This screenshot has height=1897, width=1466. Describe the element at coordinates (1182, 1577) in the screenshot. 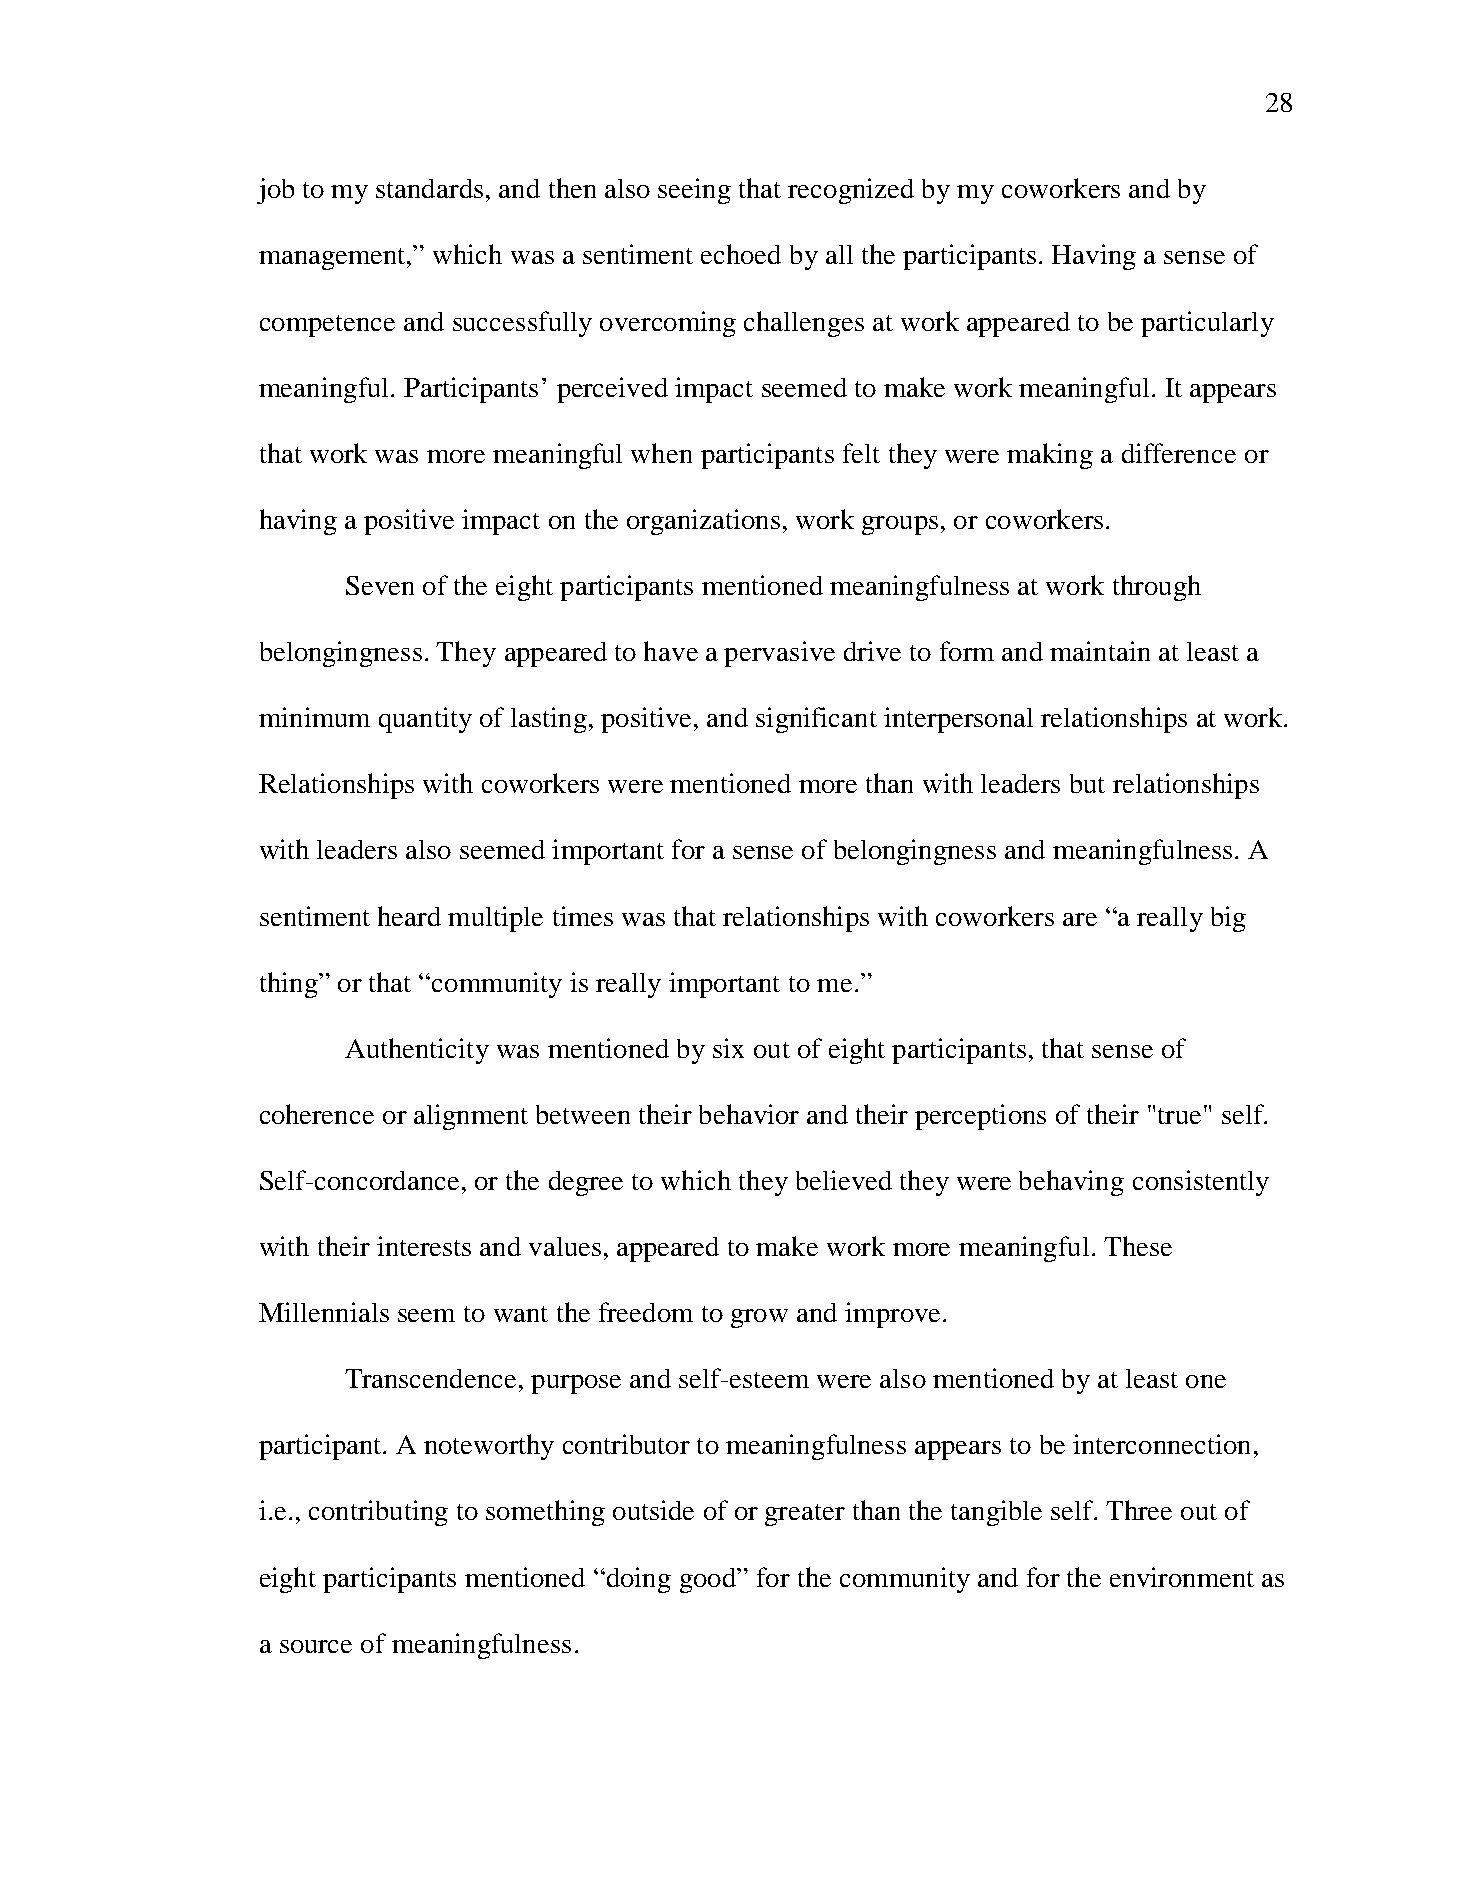

I see `environment` at that location.
